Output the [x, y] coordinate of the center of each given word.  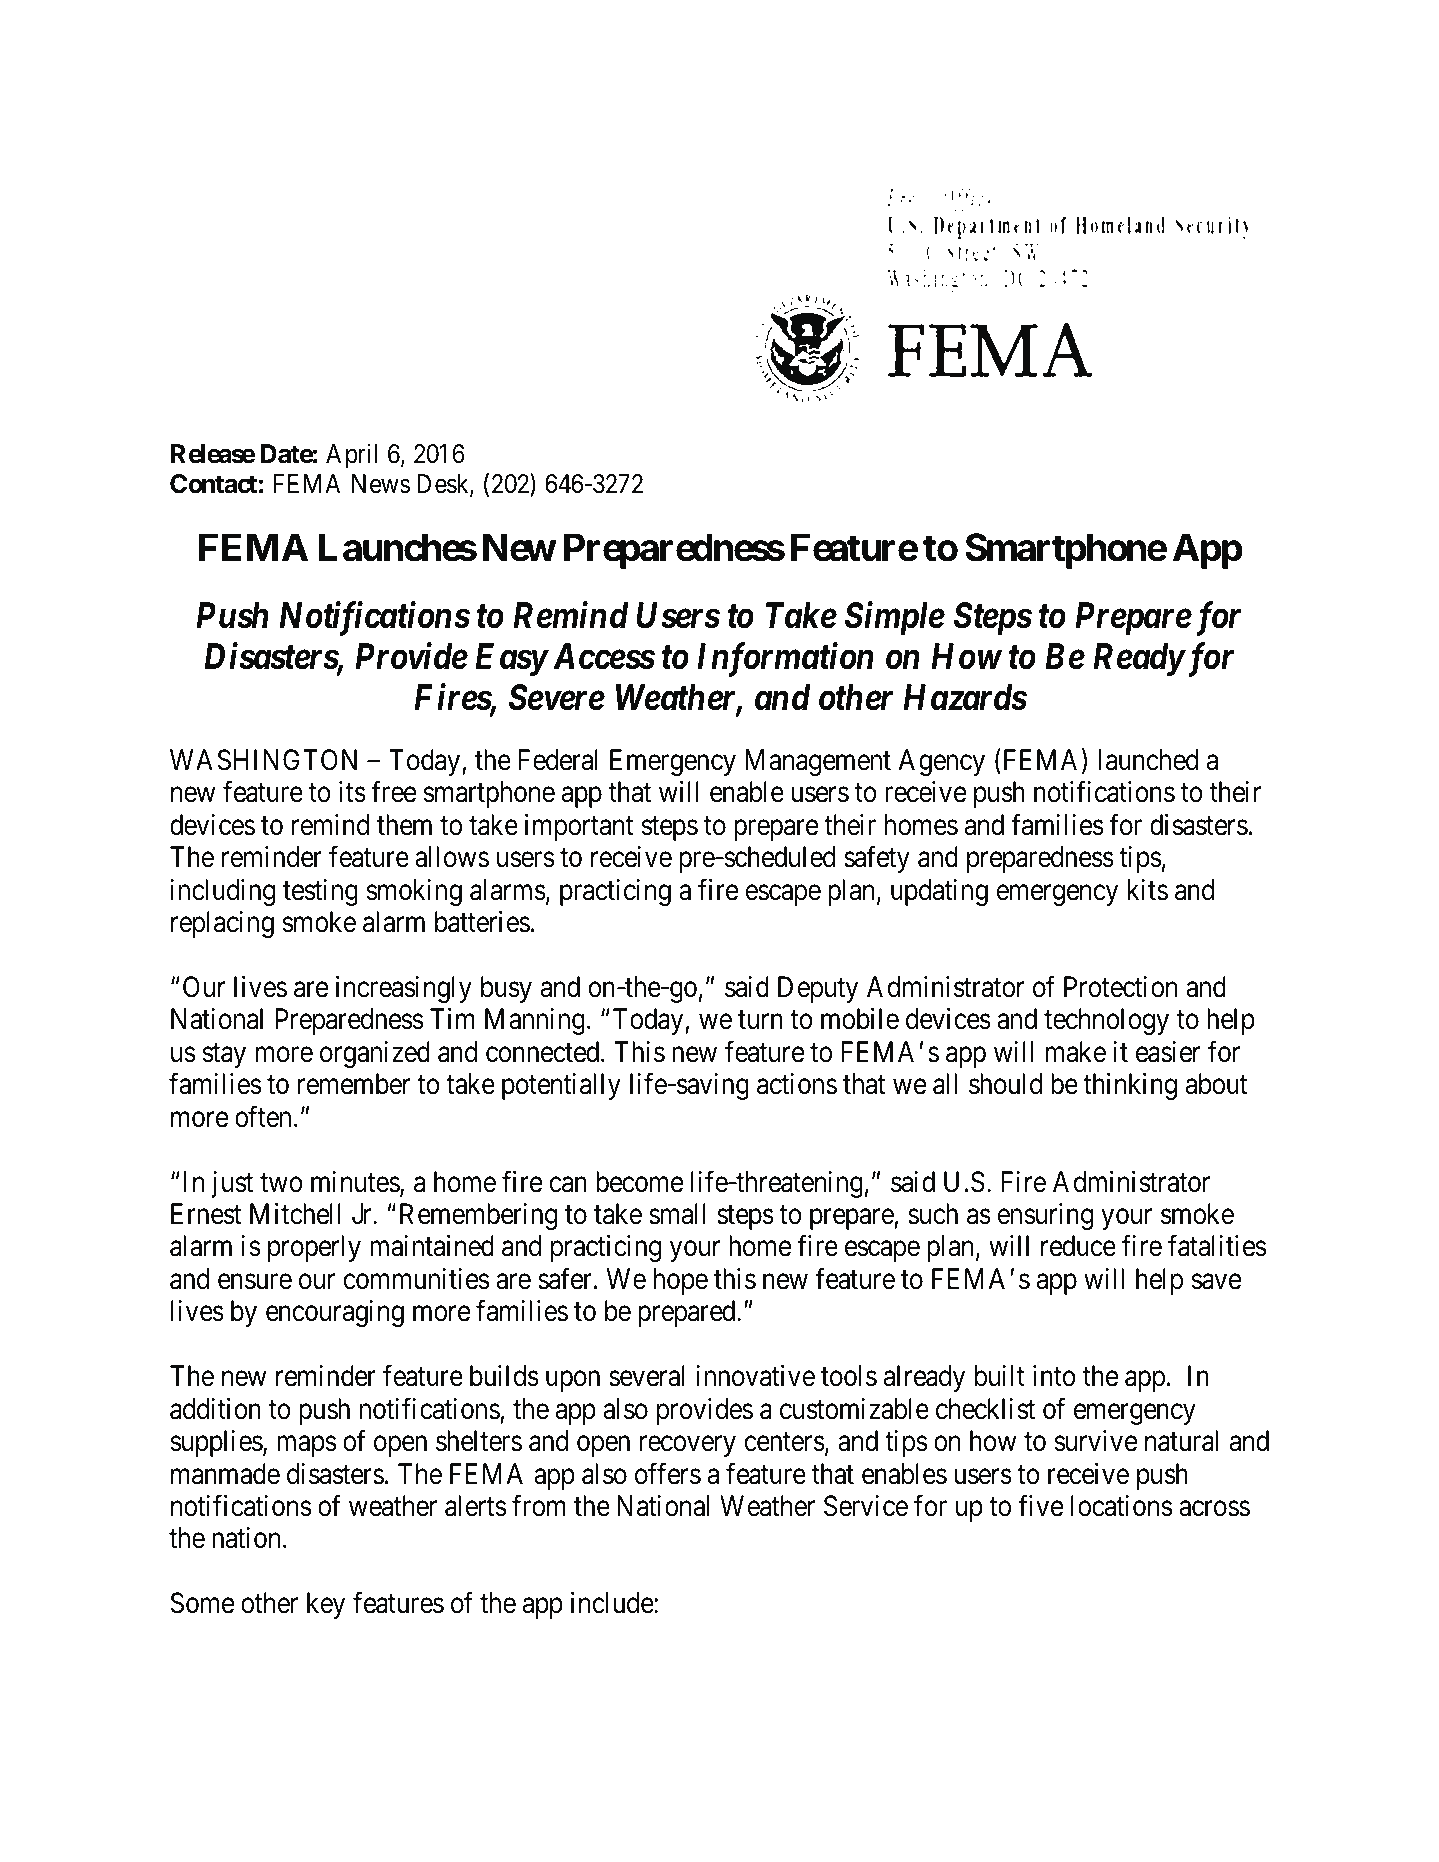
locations [1121, 1506]
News [381, 484]
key [326, 1605]
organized [375, 1054]
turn [760, 1020]
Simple [895, 618]
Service [866, 1506]
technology [1106, 1021]
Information [785, 659]
